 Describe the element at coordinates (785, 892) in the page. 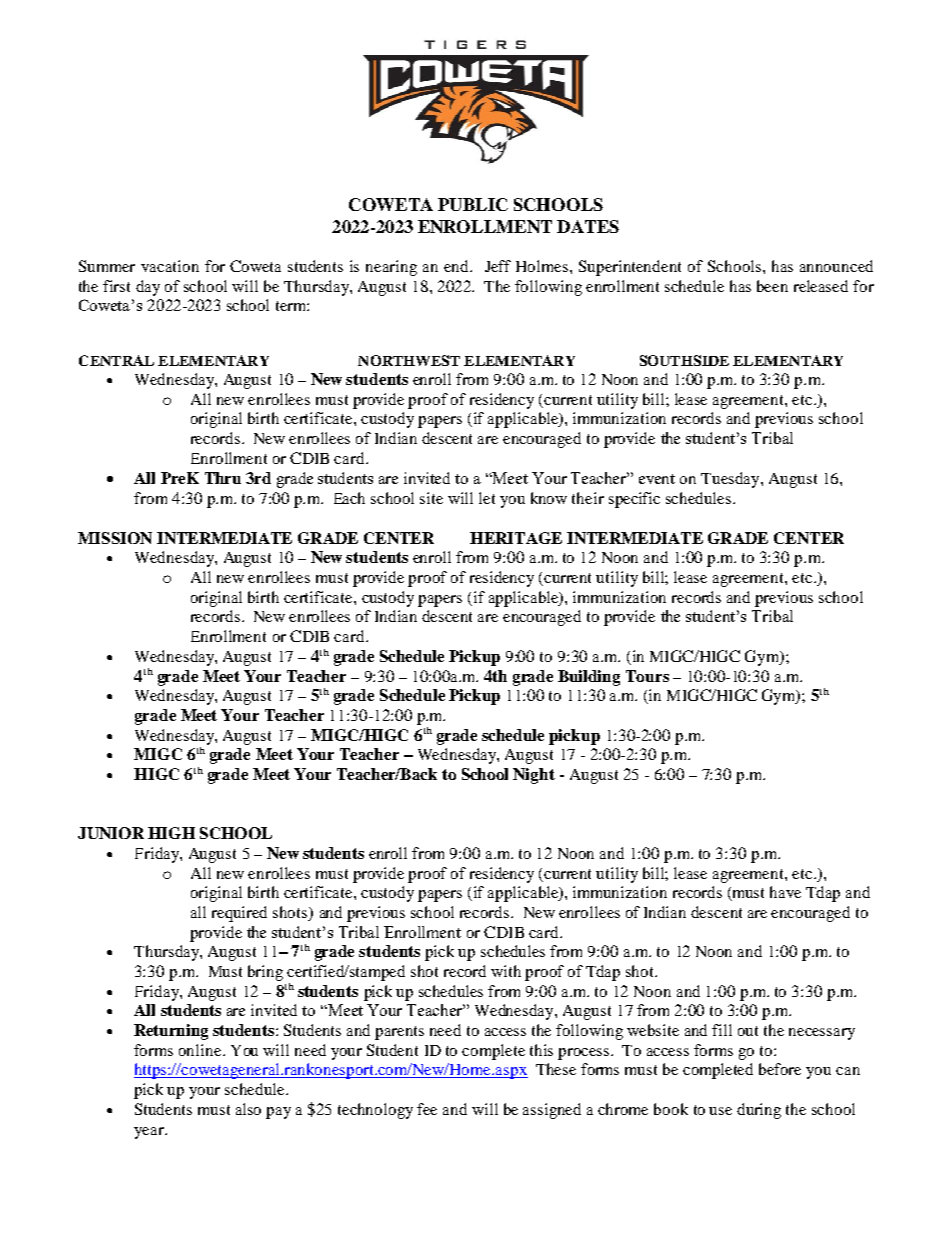

I see `have` at that location.
